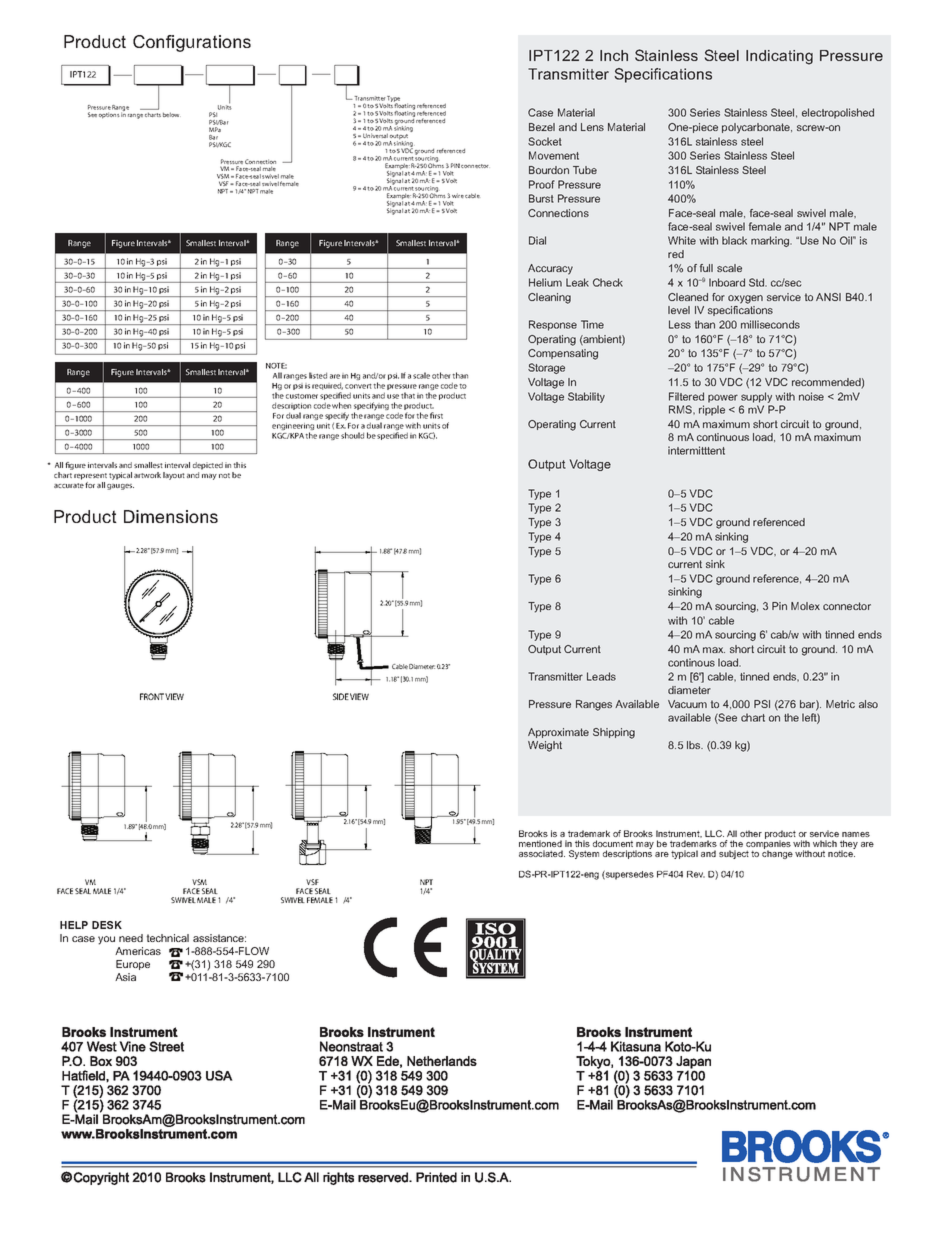  What do you see at coordinates (167, 938) in the screenshot?
I see `technical` at bounding box center [167, 938].
